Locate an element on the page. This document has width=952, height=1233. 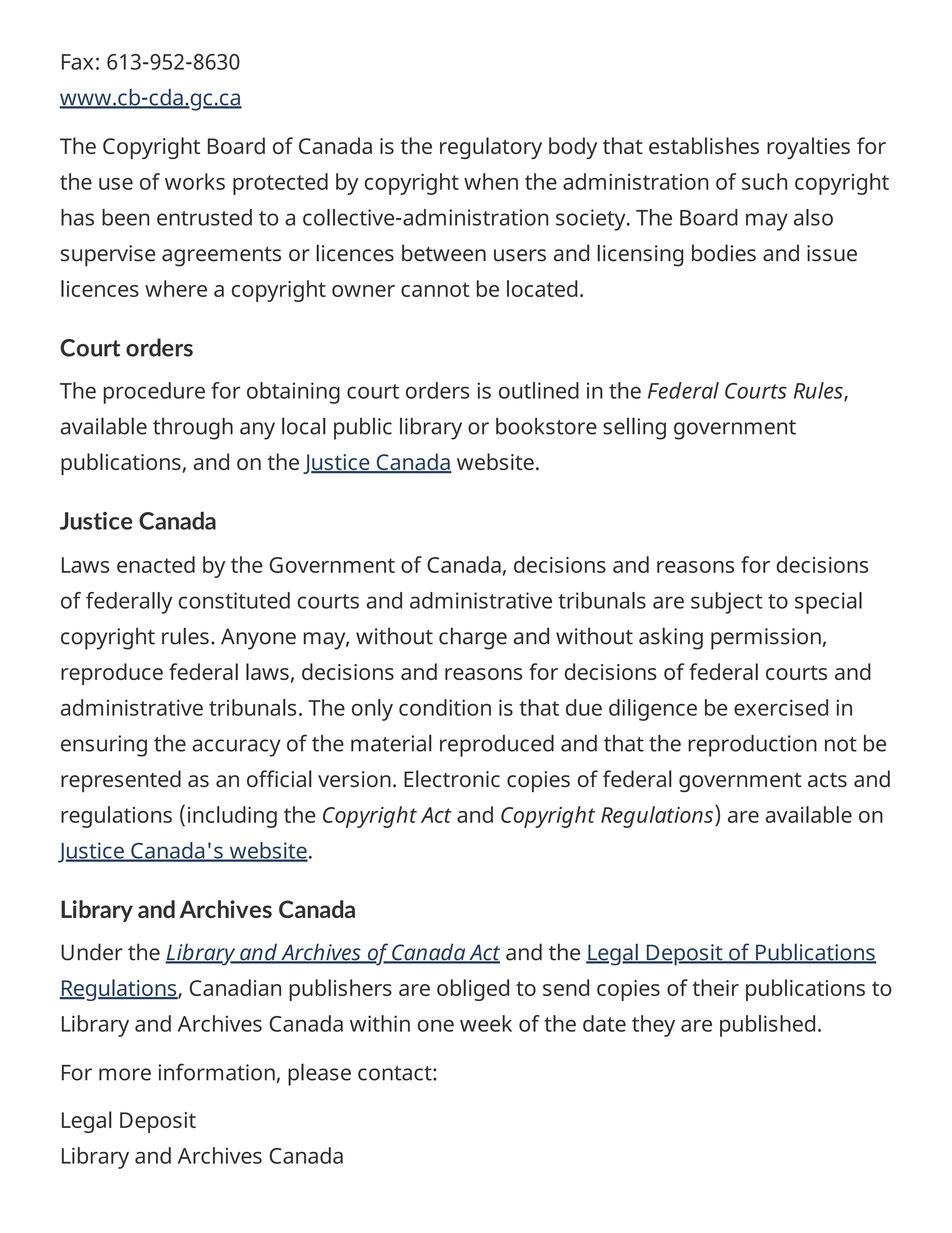
outlined is located at coordinates (539, 390).
